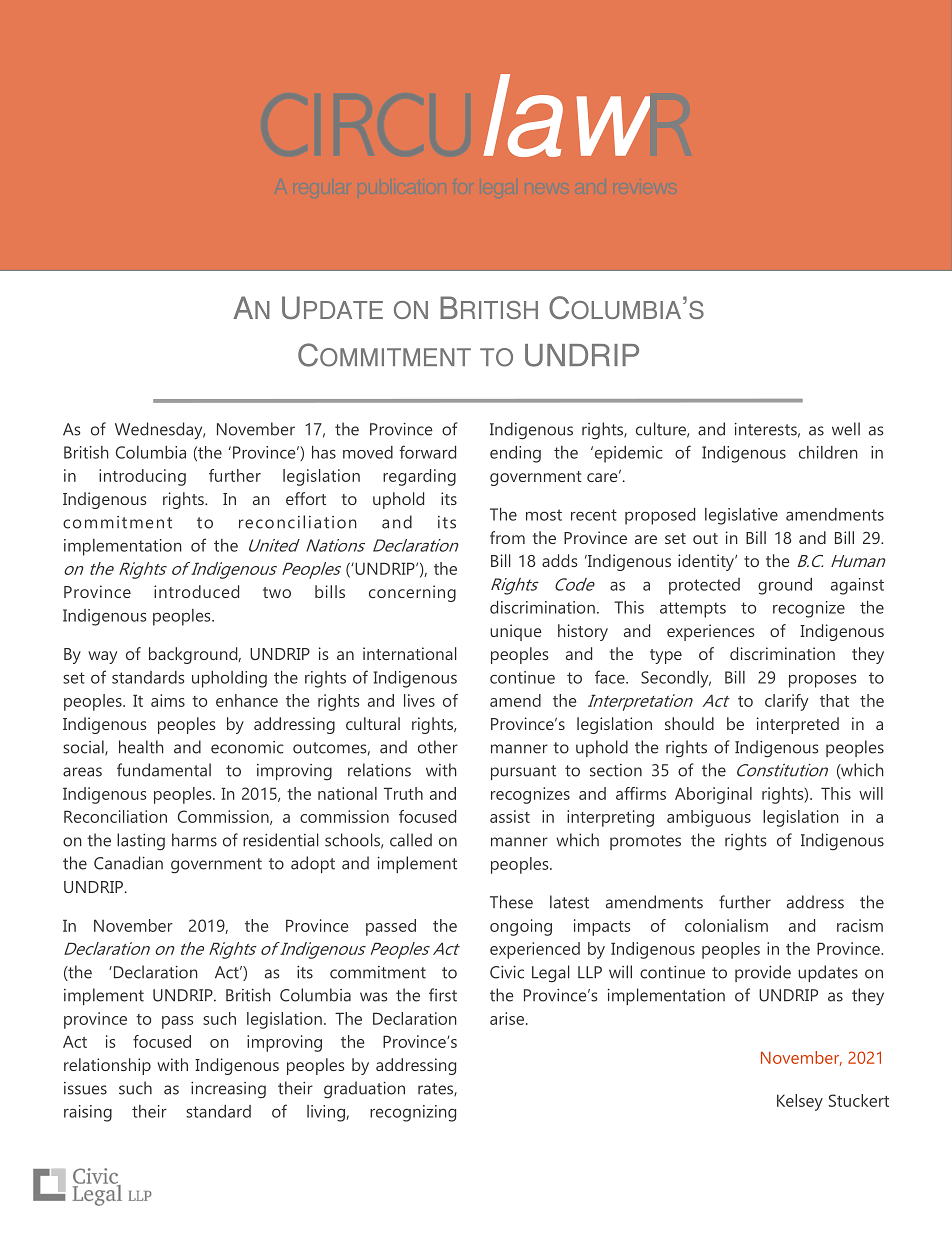  I want to click on increasing, so click(228, 1090).
